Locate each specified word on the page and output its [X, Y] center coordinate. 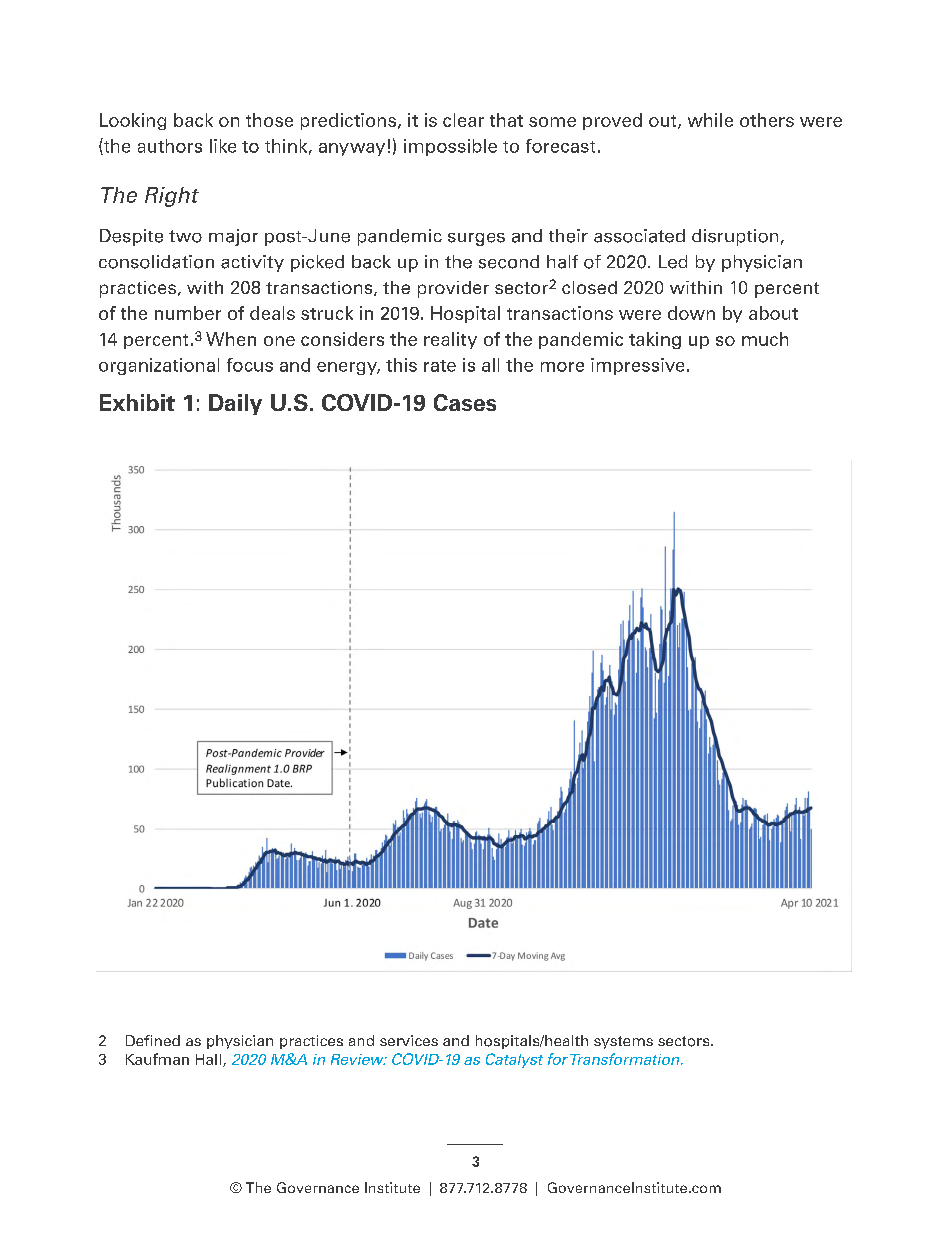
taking [655, 340]
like [223, 146]
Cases [465, 402]
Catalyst [514, 1060]
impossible [450, 147]
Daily [235, 404]
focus [250, 365]
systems [623, 1042]
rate [440, 366]
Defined [153, 1040]
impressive [637, 366]
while [710, 120]
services [409, 1040]
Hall [210, 1060]
